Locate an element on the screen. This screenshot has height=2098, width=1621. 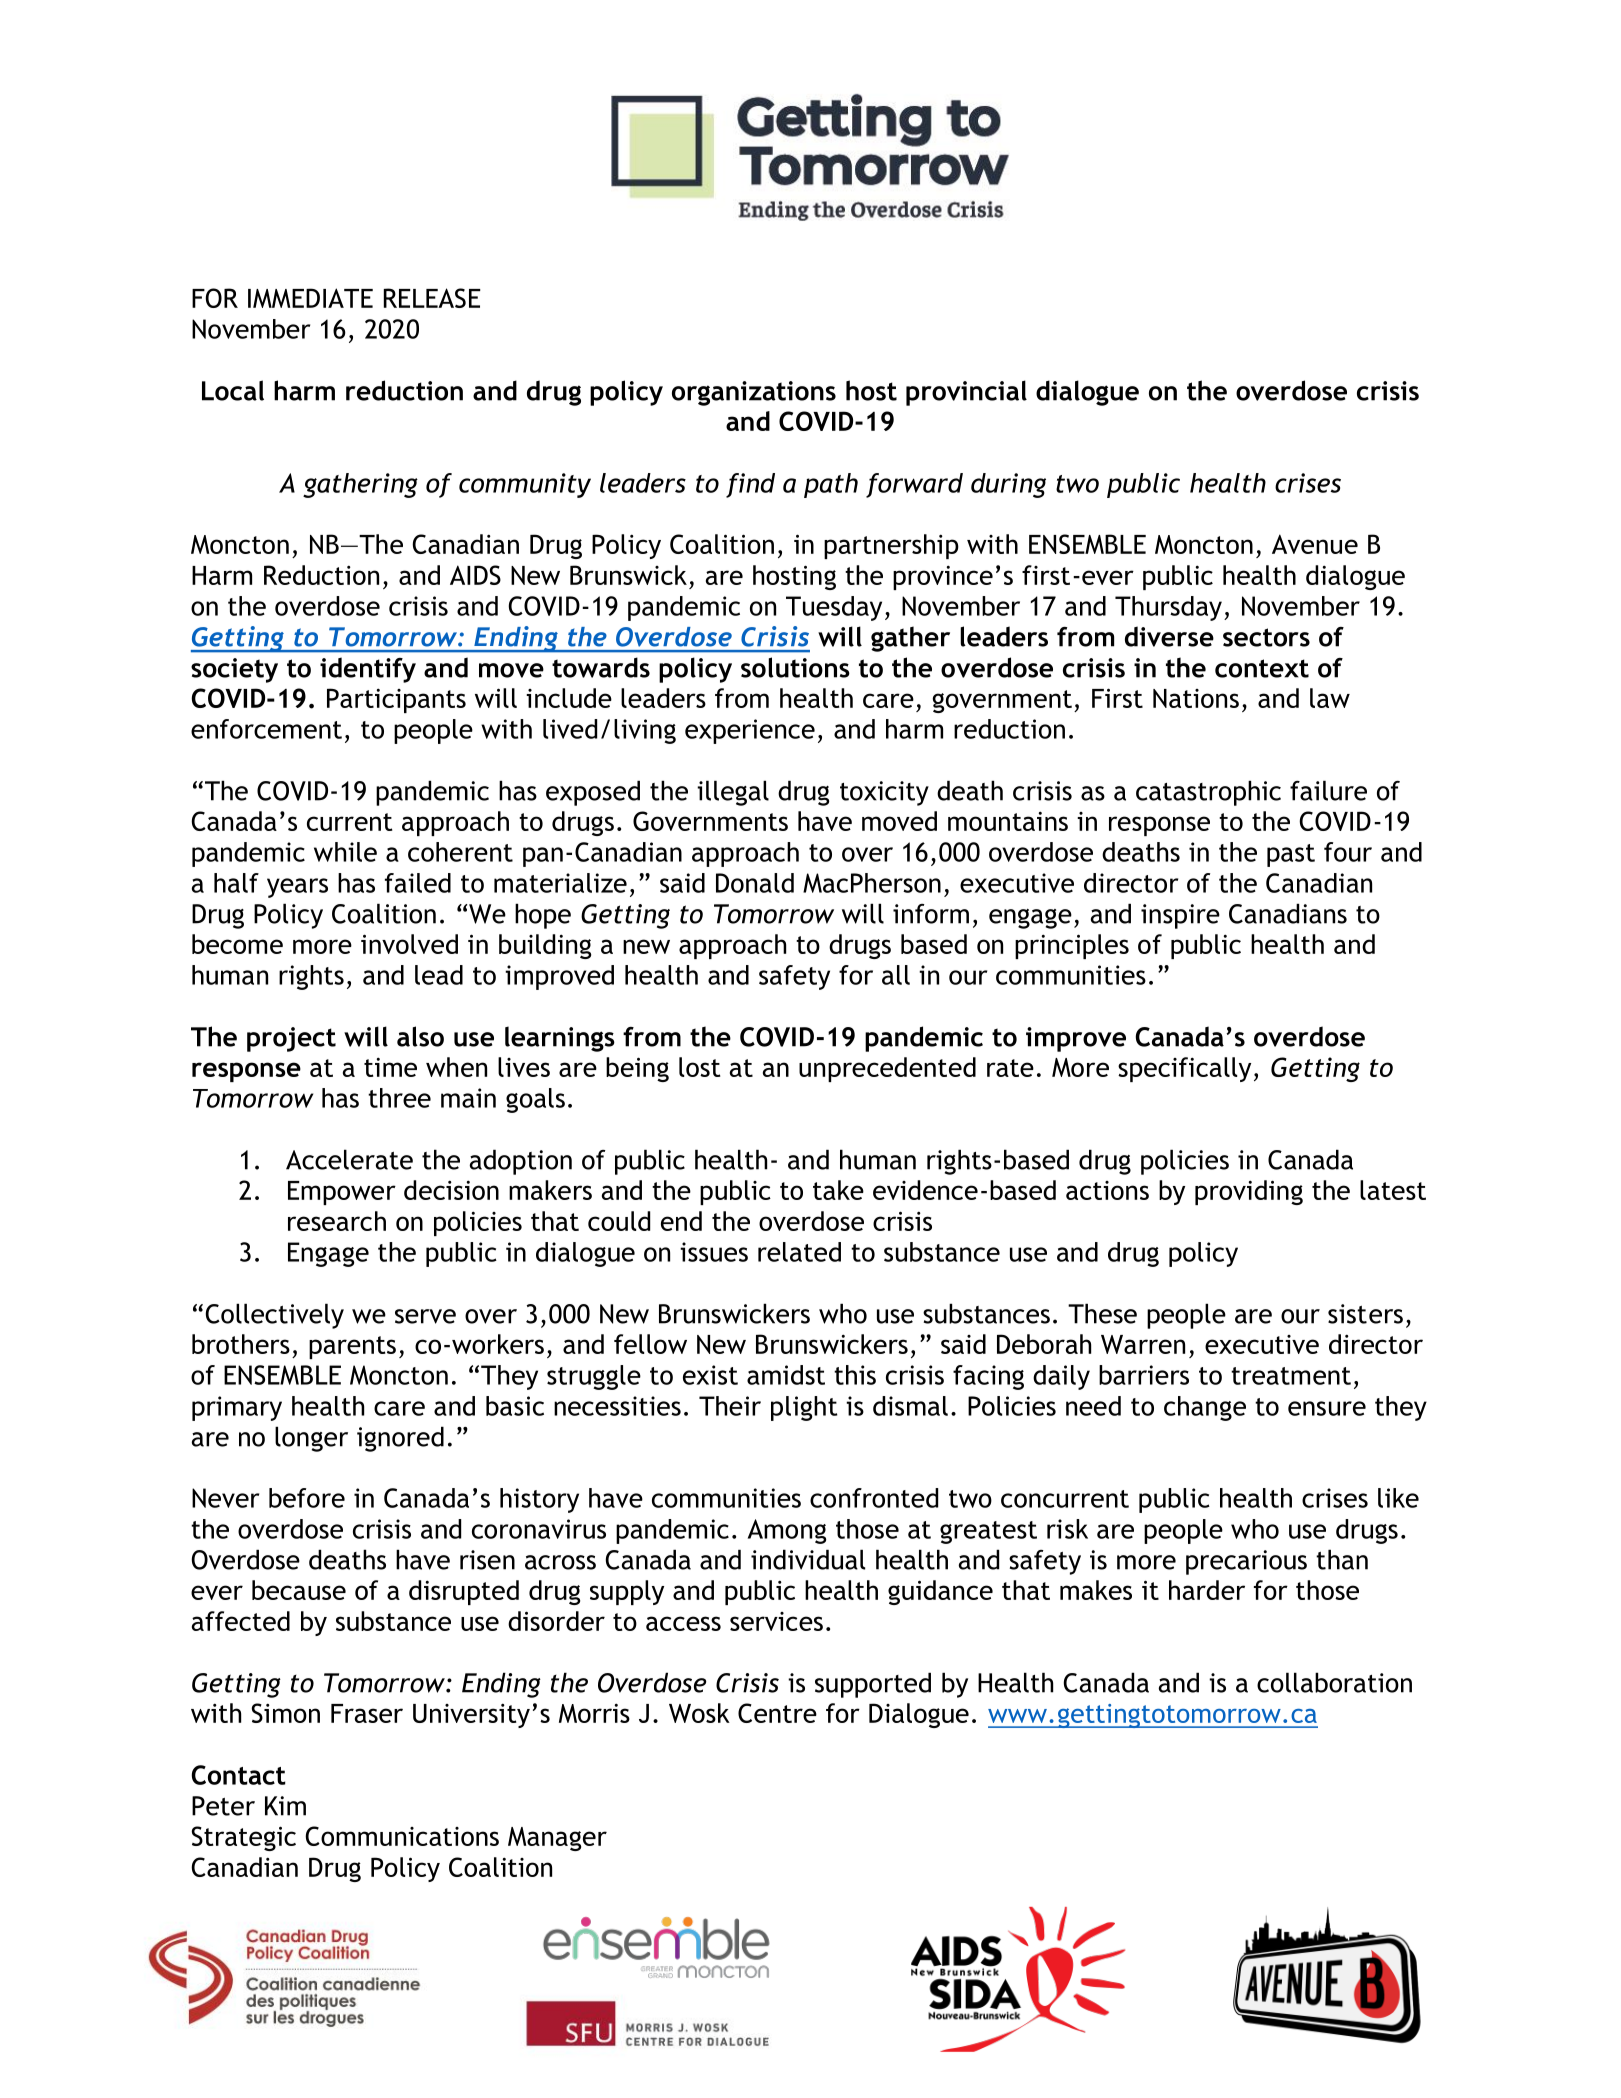
while is located at coordinates (345, 852).
